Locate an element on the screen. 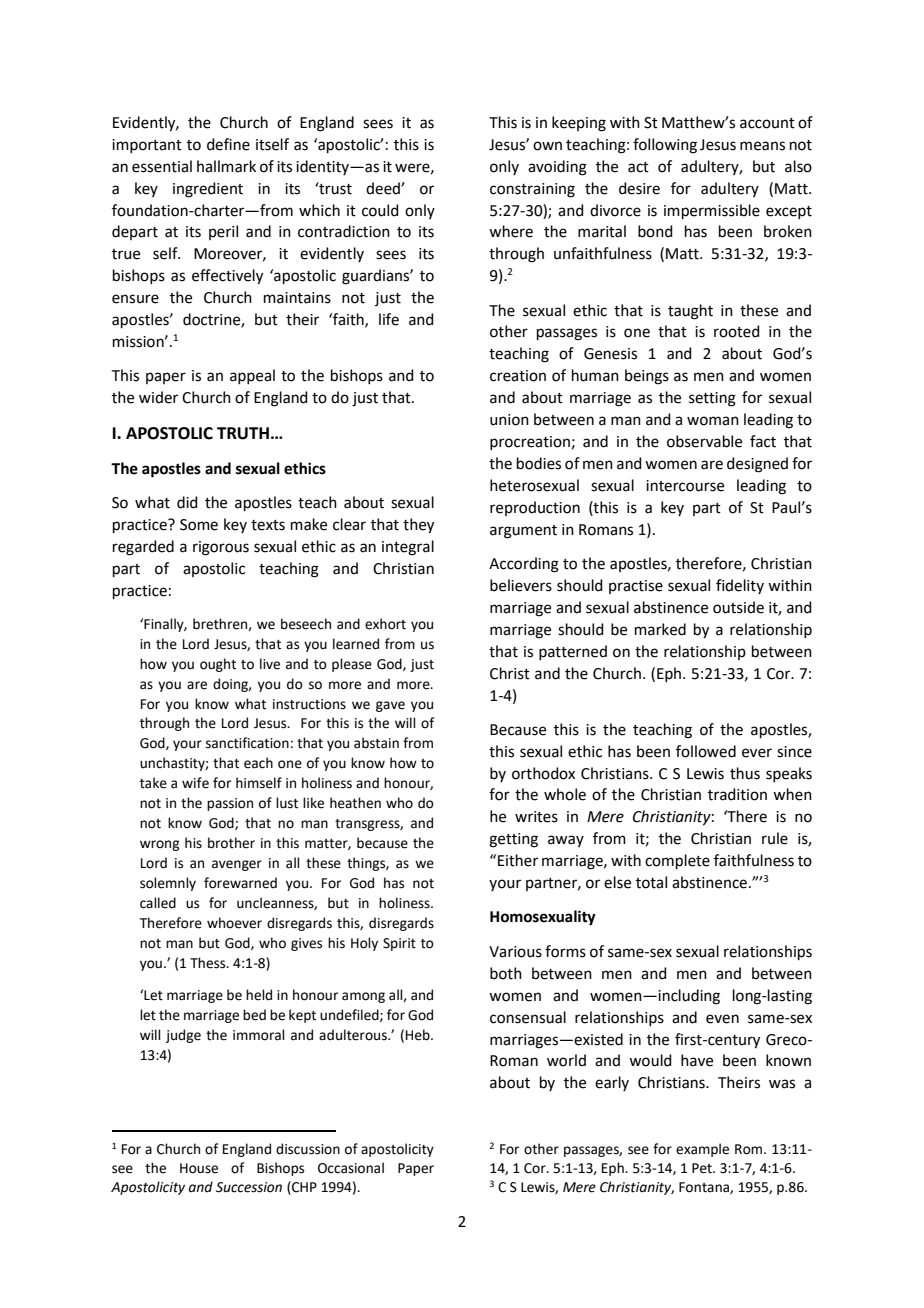  did is located at coordinates (187, 502).
